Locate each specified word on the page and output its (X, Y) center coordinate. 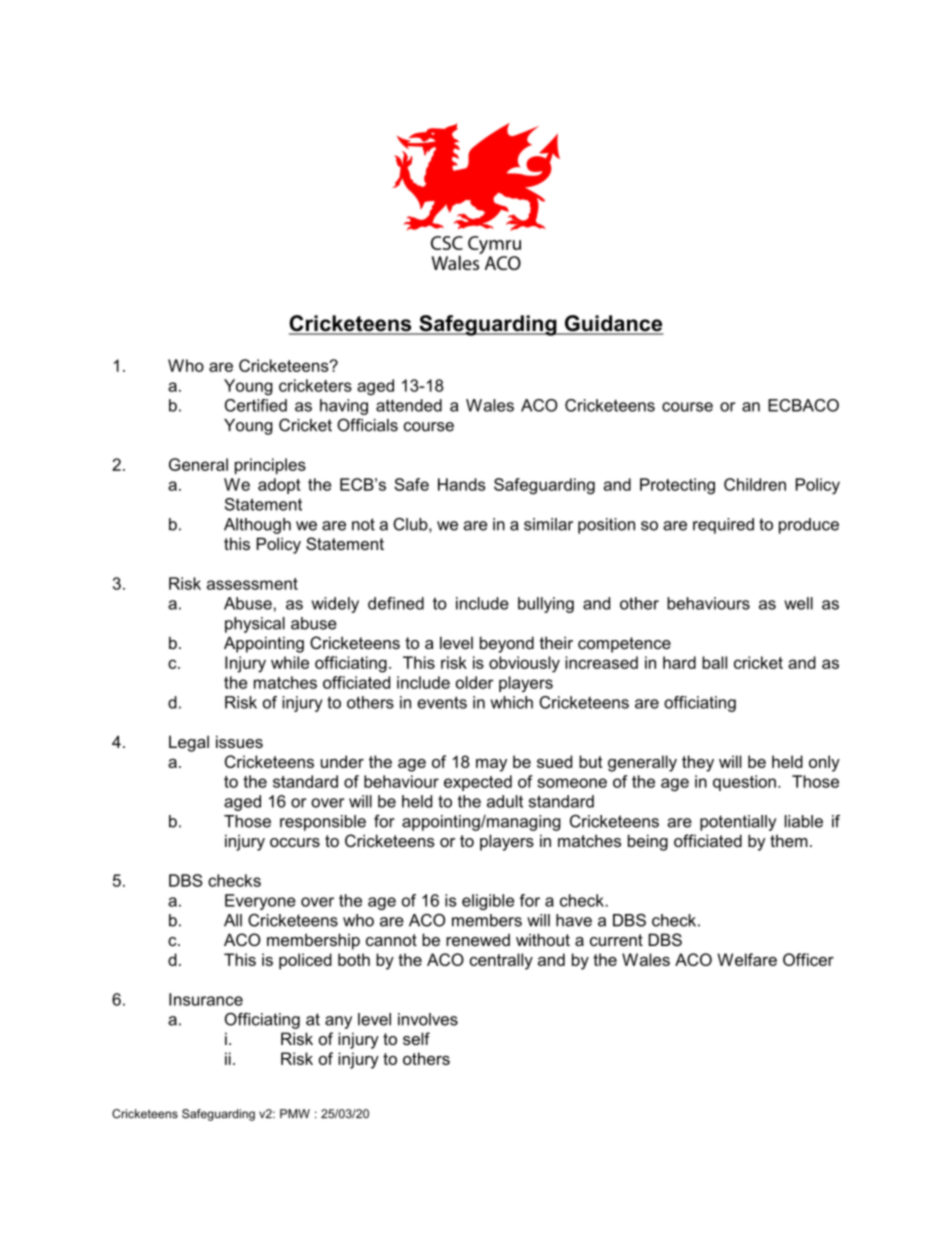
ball (714, 662)
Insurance (206, 999)
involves (428, 1019)
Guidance (612, 324)
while (290, 662)
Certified (256, 405)
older (475, 682)
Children (755, 484)
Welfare (747, 959)
